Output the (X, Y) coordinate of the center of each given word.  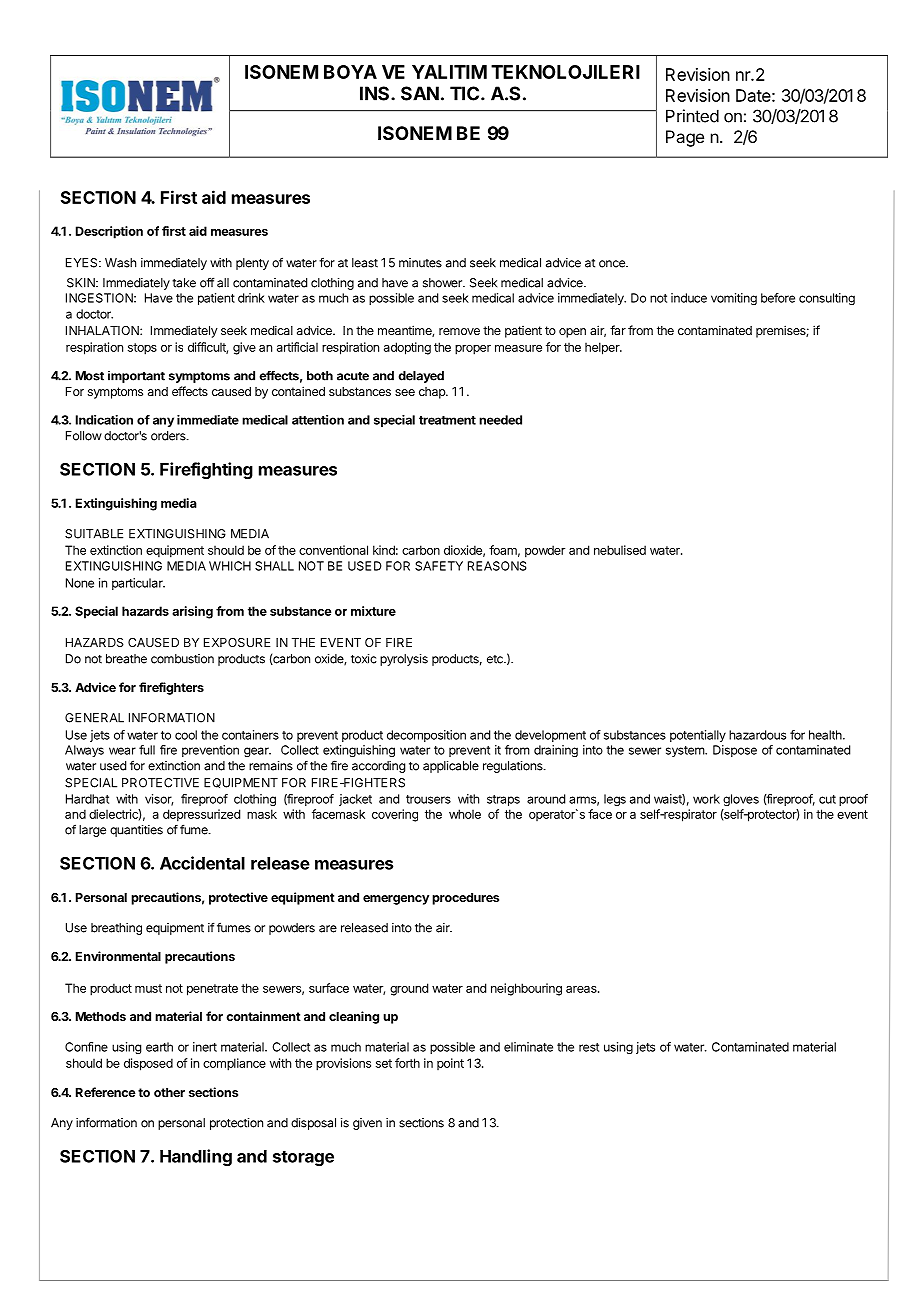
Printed (692, 116)
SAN (420, 93)
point (450, 1064)
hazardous (757, 735)
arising (192, 612)
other (169, 1092)
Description (109, 232)
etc (496, 659)
